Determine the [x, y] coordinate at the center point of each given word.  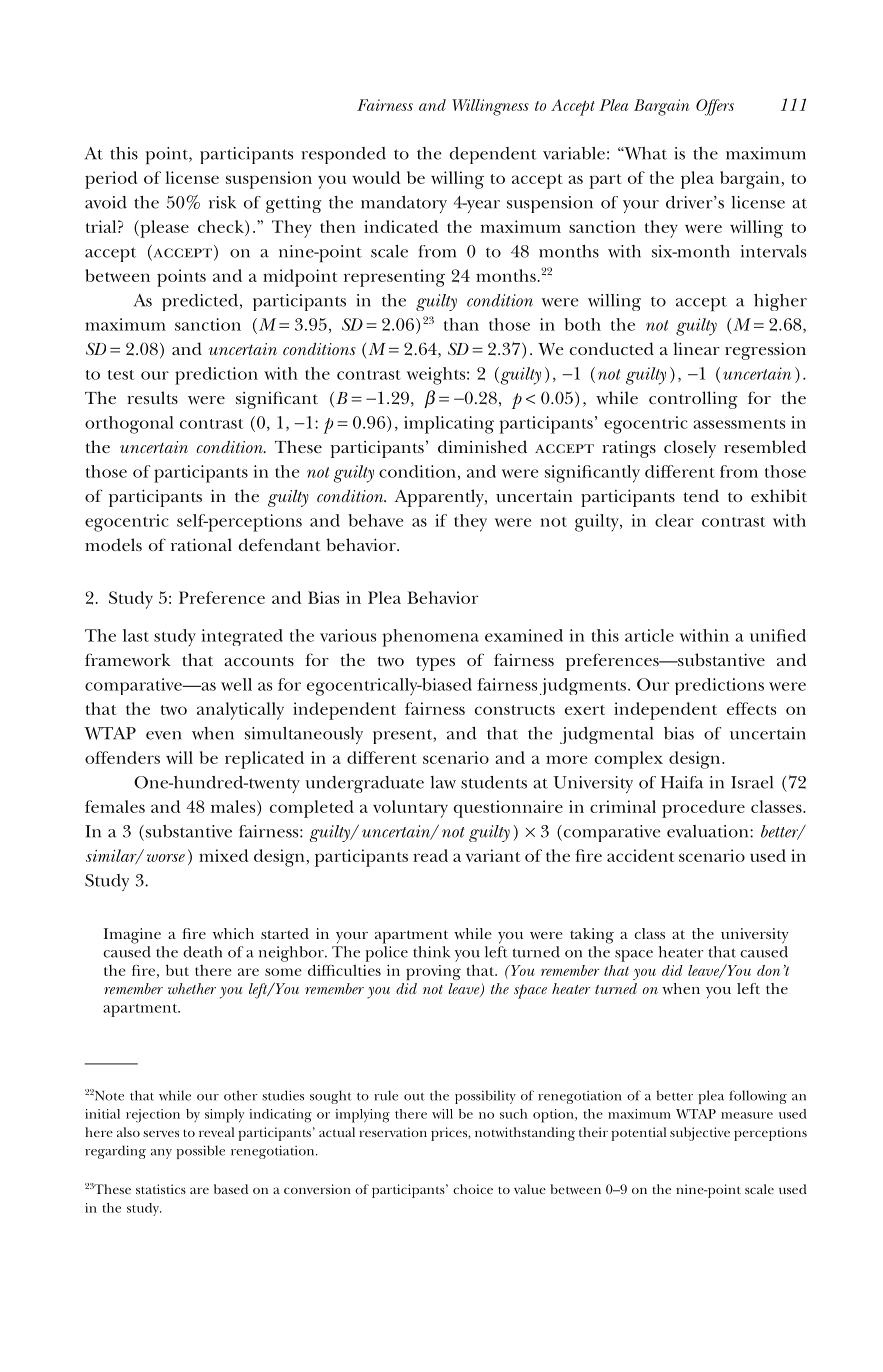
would [376, 177]
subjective [700, 1134]
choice [473, 1189]
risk [222, 202]
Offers [715, 107]
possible [200, 1152]
